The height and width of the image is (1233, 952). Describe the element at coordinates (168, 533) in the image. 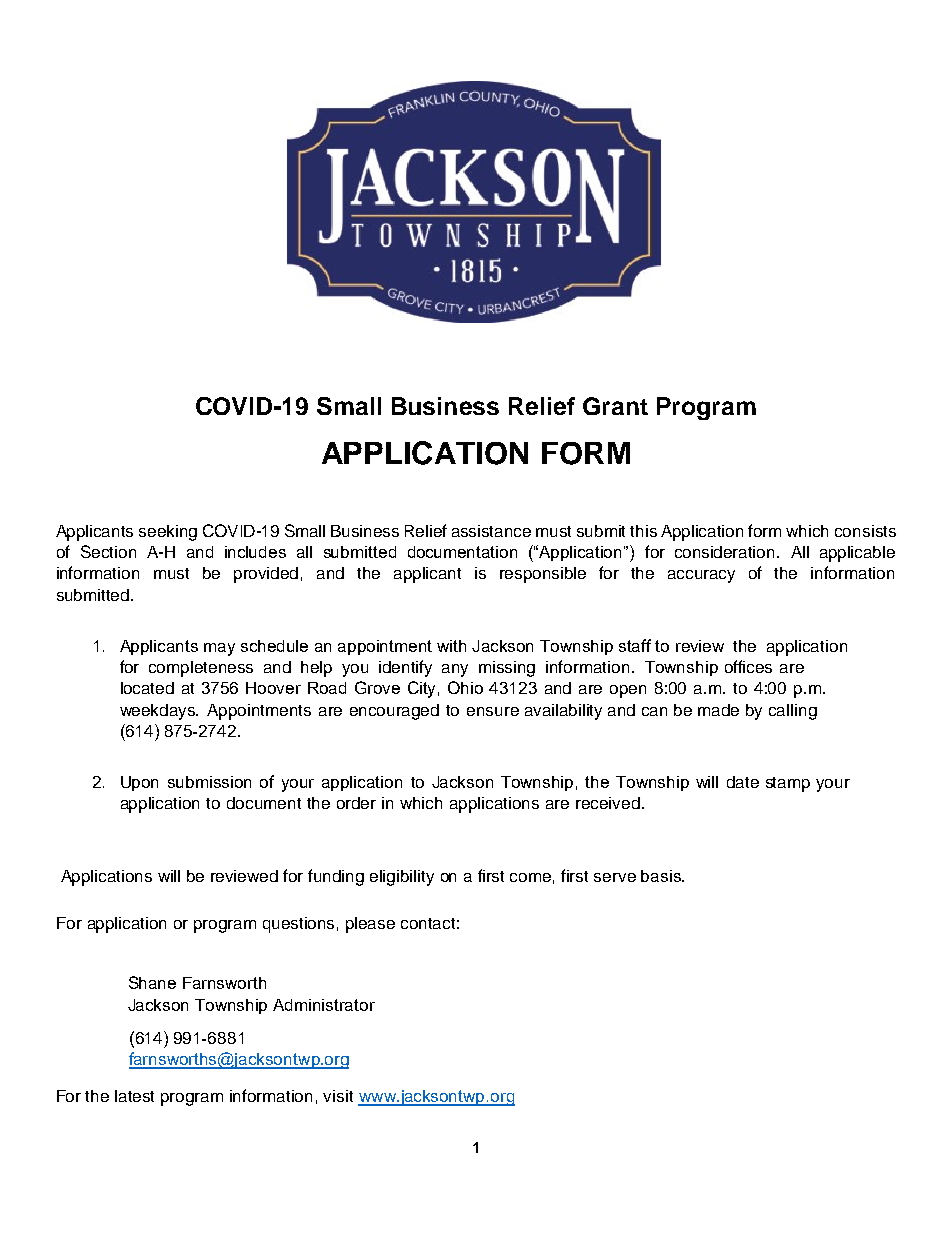

I see `seeking` at that location.
